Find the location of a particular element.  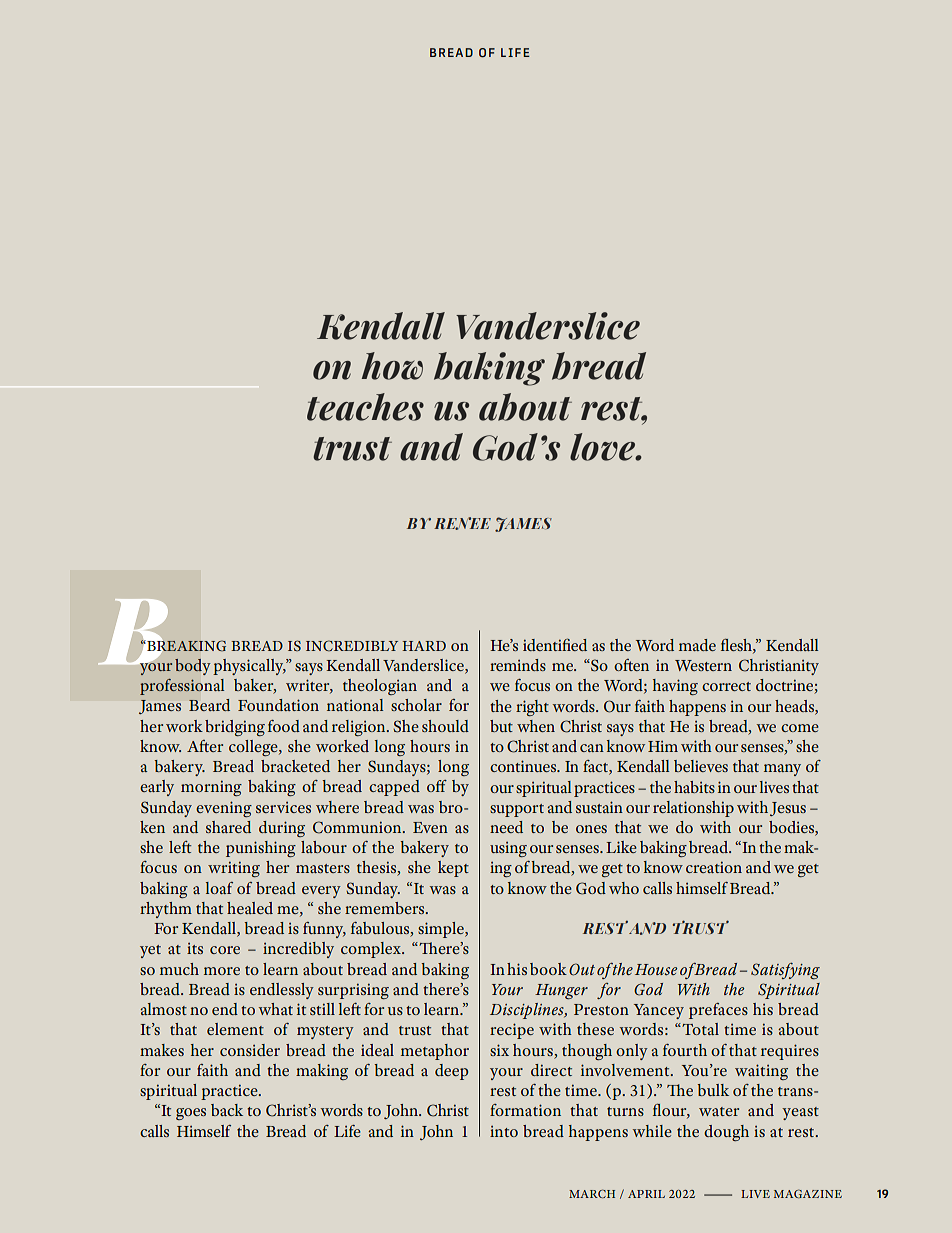

healed is located at coordinates (250, 908).
